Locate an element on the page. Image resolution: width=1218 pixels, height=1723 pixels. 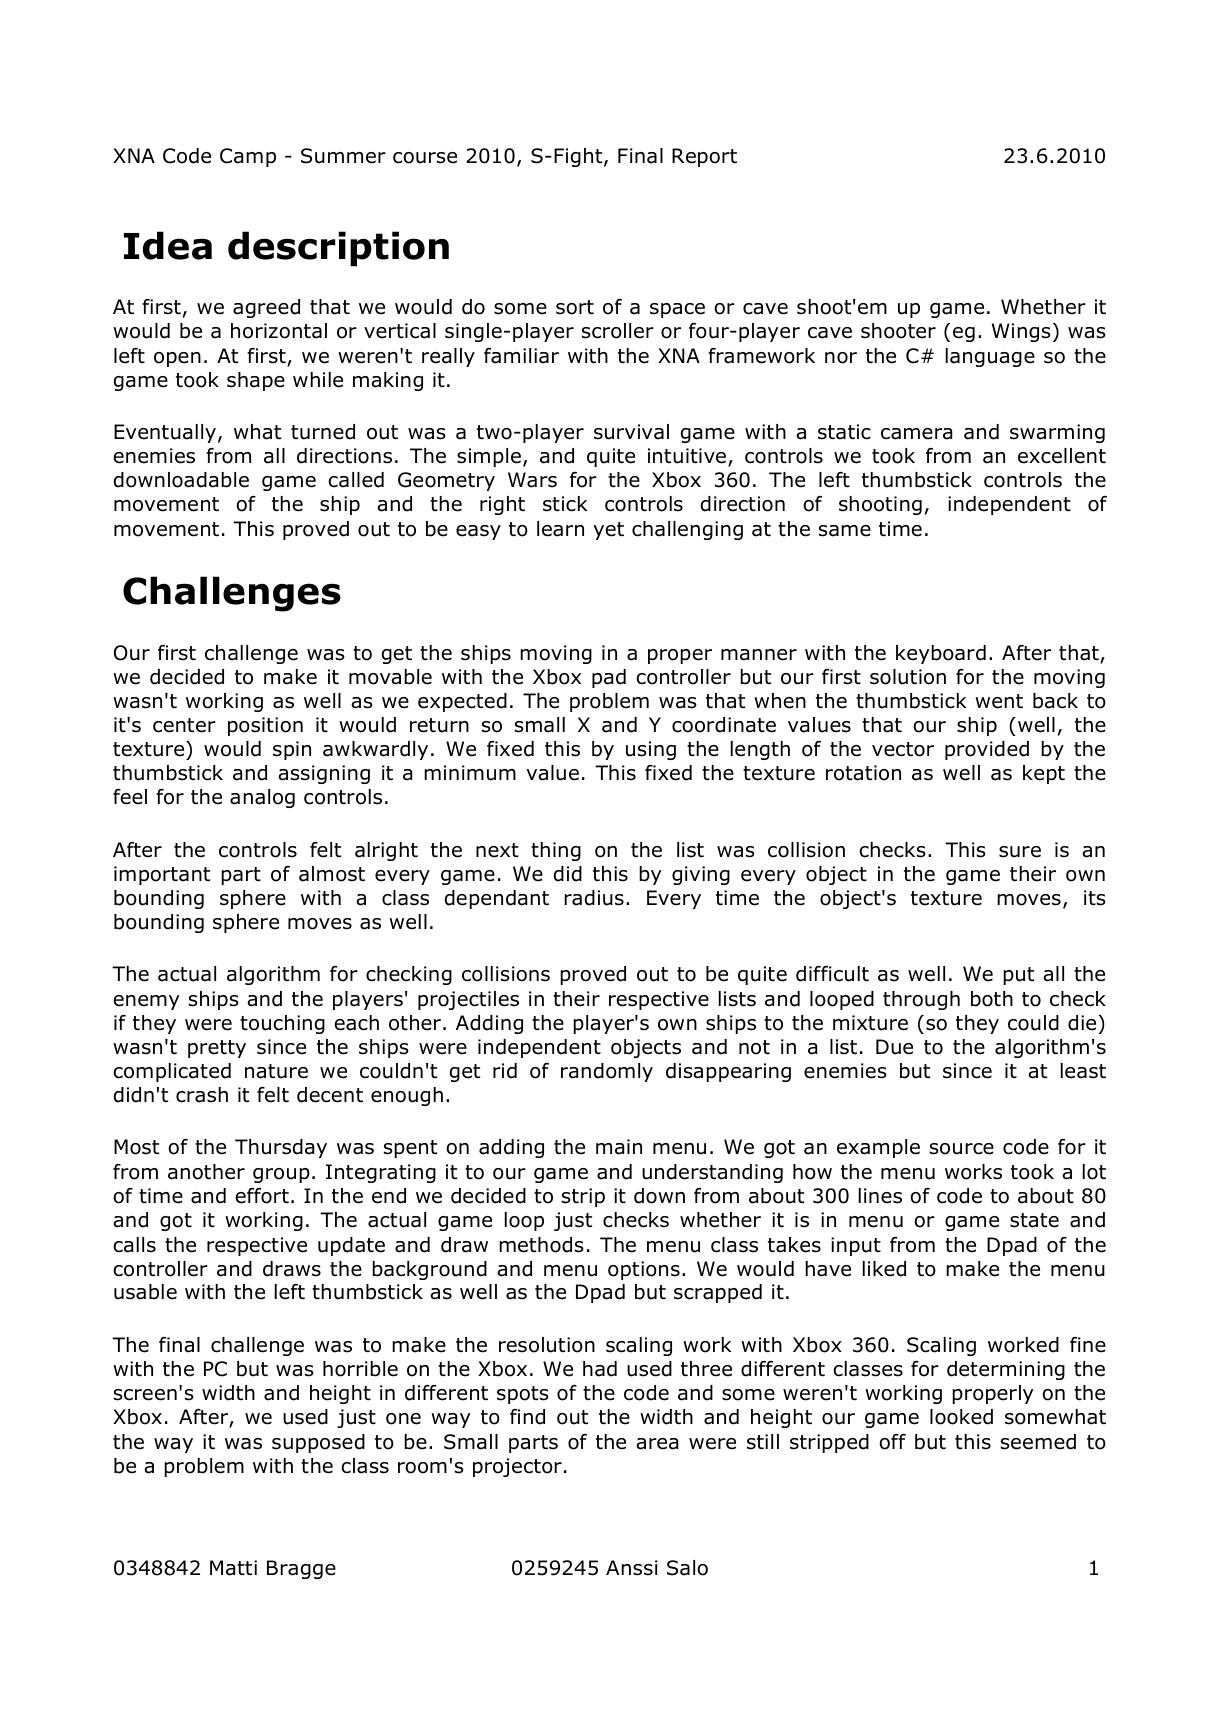
nature is located at coordinates (276, 1071).
